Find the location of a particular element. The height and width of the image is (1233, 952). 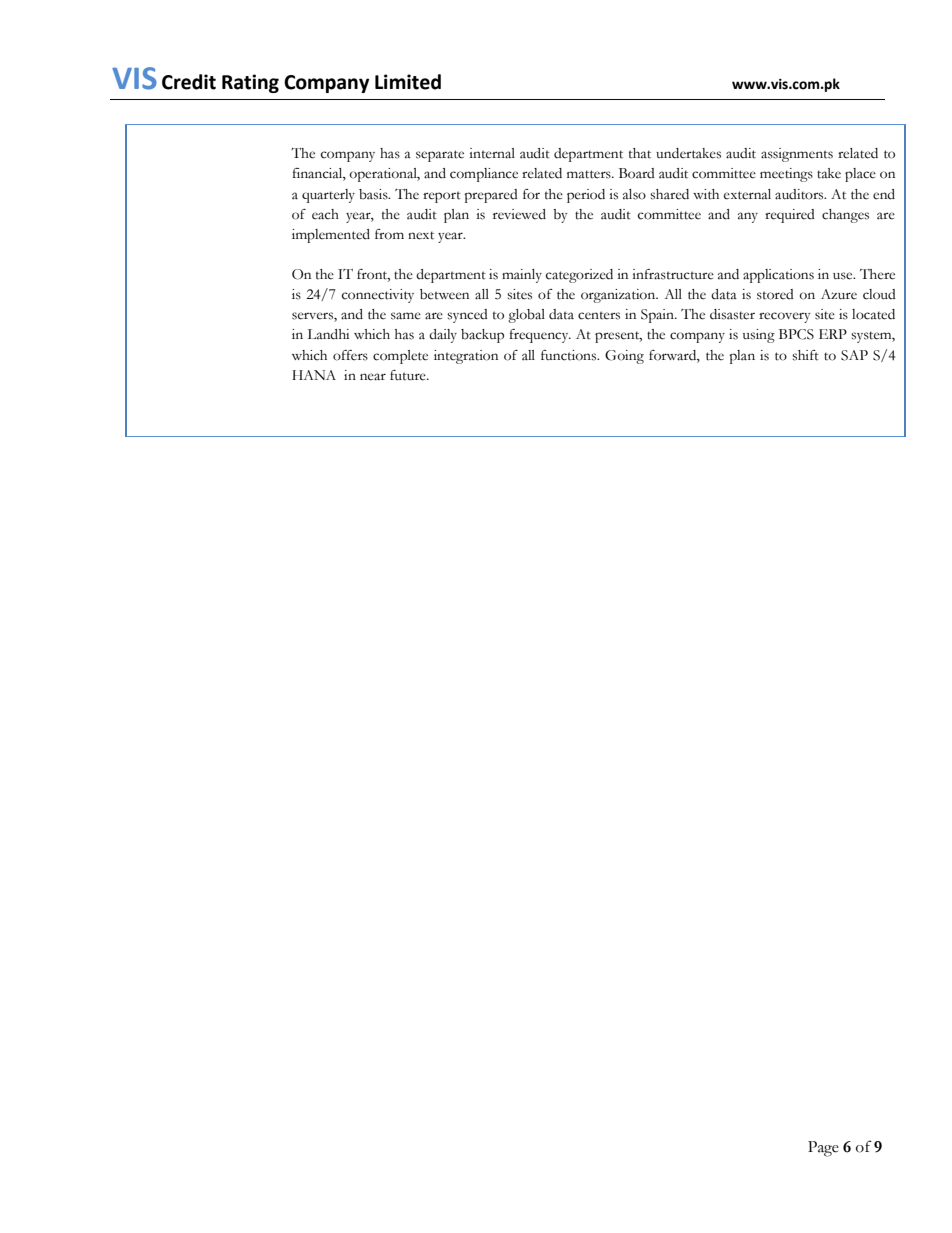

complete is located at coordinates (400, 357).
